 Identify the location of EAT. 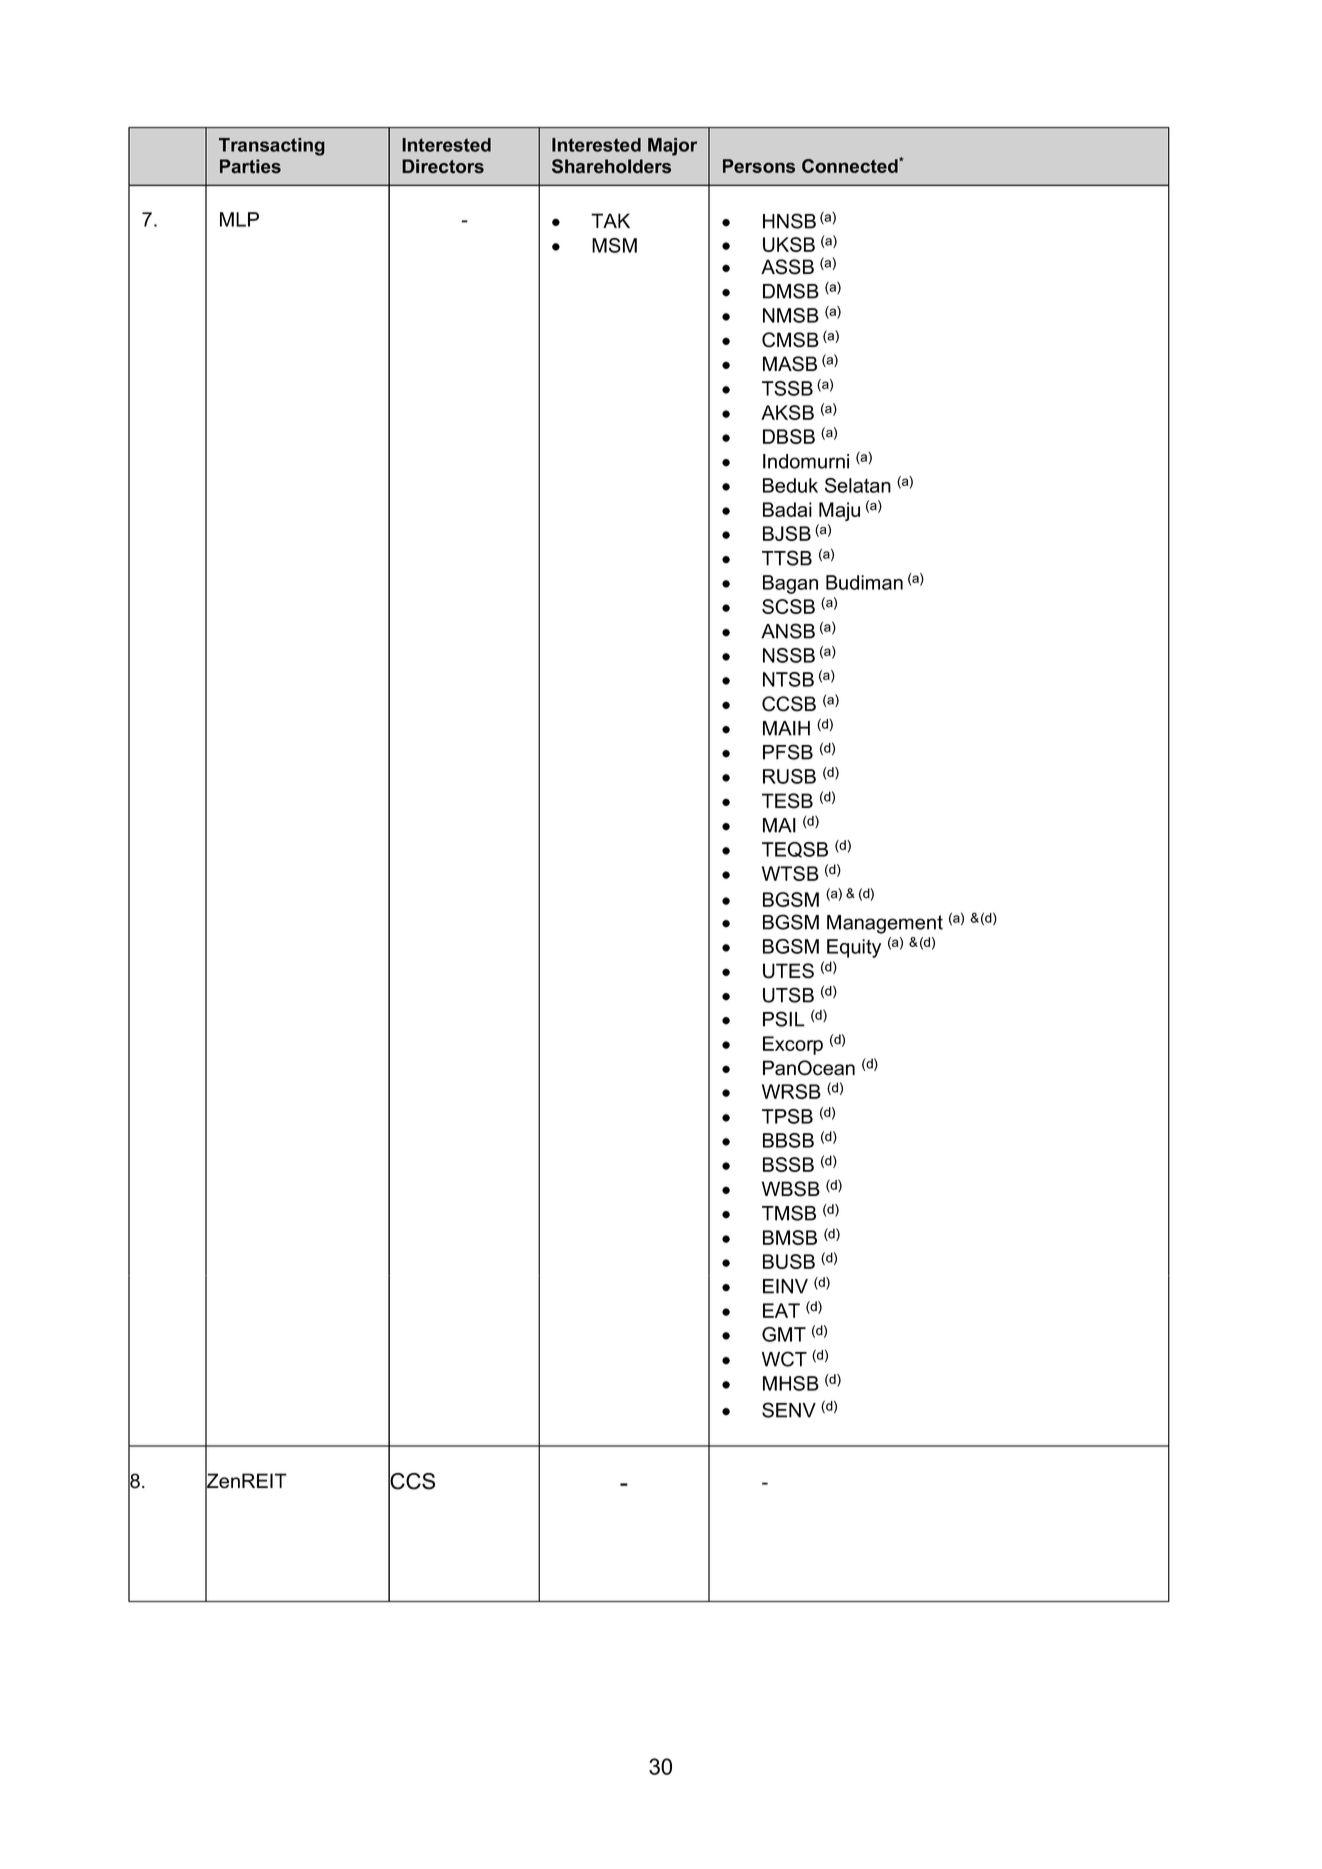
(781, 1310).
